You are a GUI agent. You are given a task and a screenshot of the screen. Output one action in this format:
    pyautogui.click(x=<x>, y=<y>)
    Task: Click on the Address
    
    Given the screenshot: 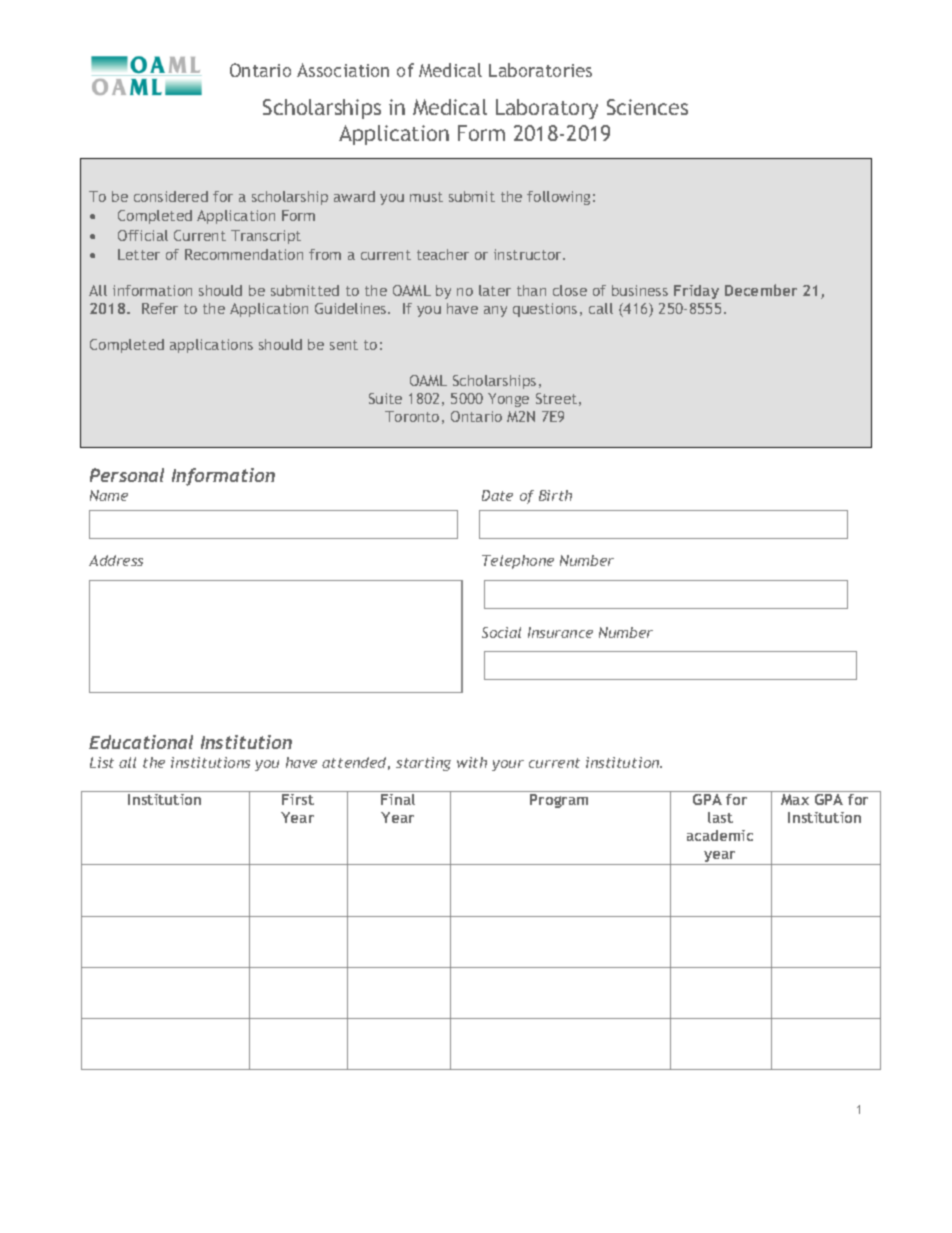 What is the action you would take?
    pyautogui.click(x=116, y=560)
